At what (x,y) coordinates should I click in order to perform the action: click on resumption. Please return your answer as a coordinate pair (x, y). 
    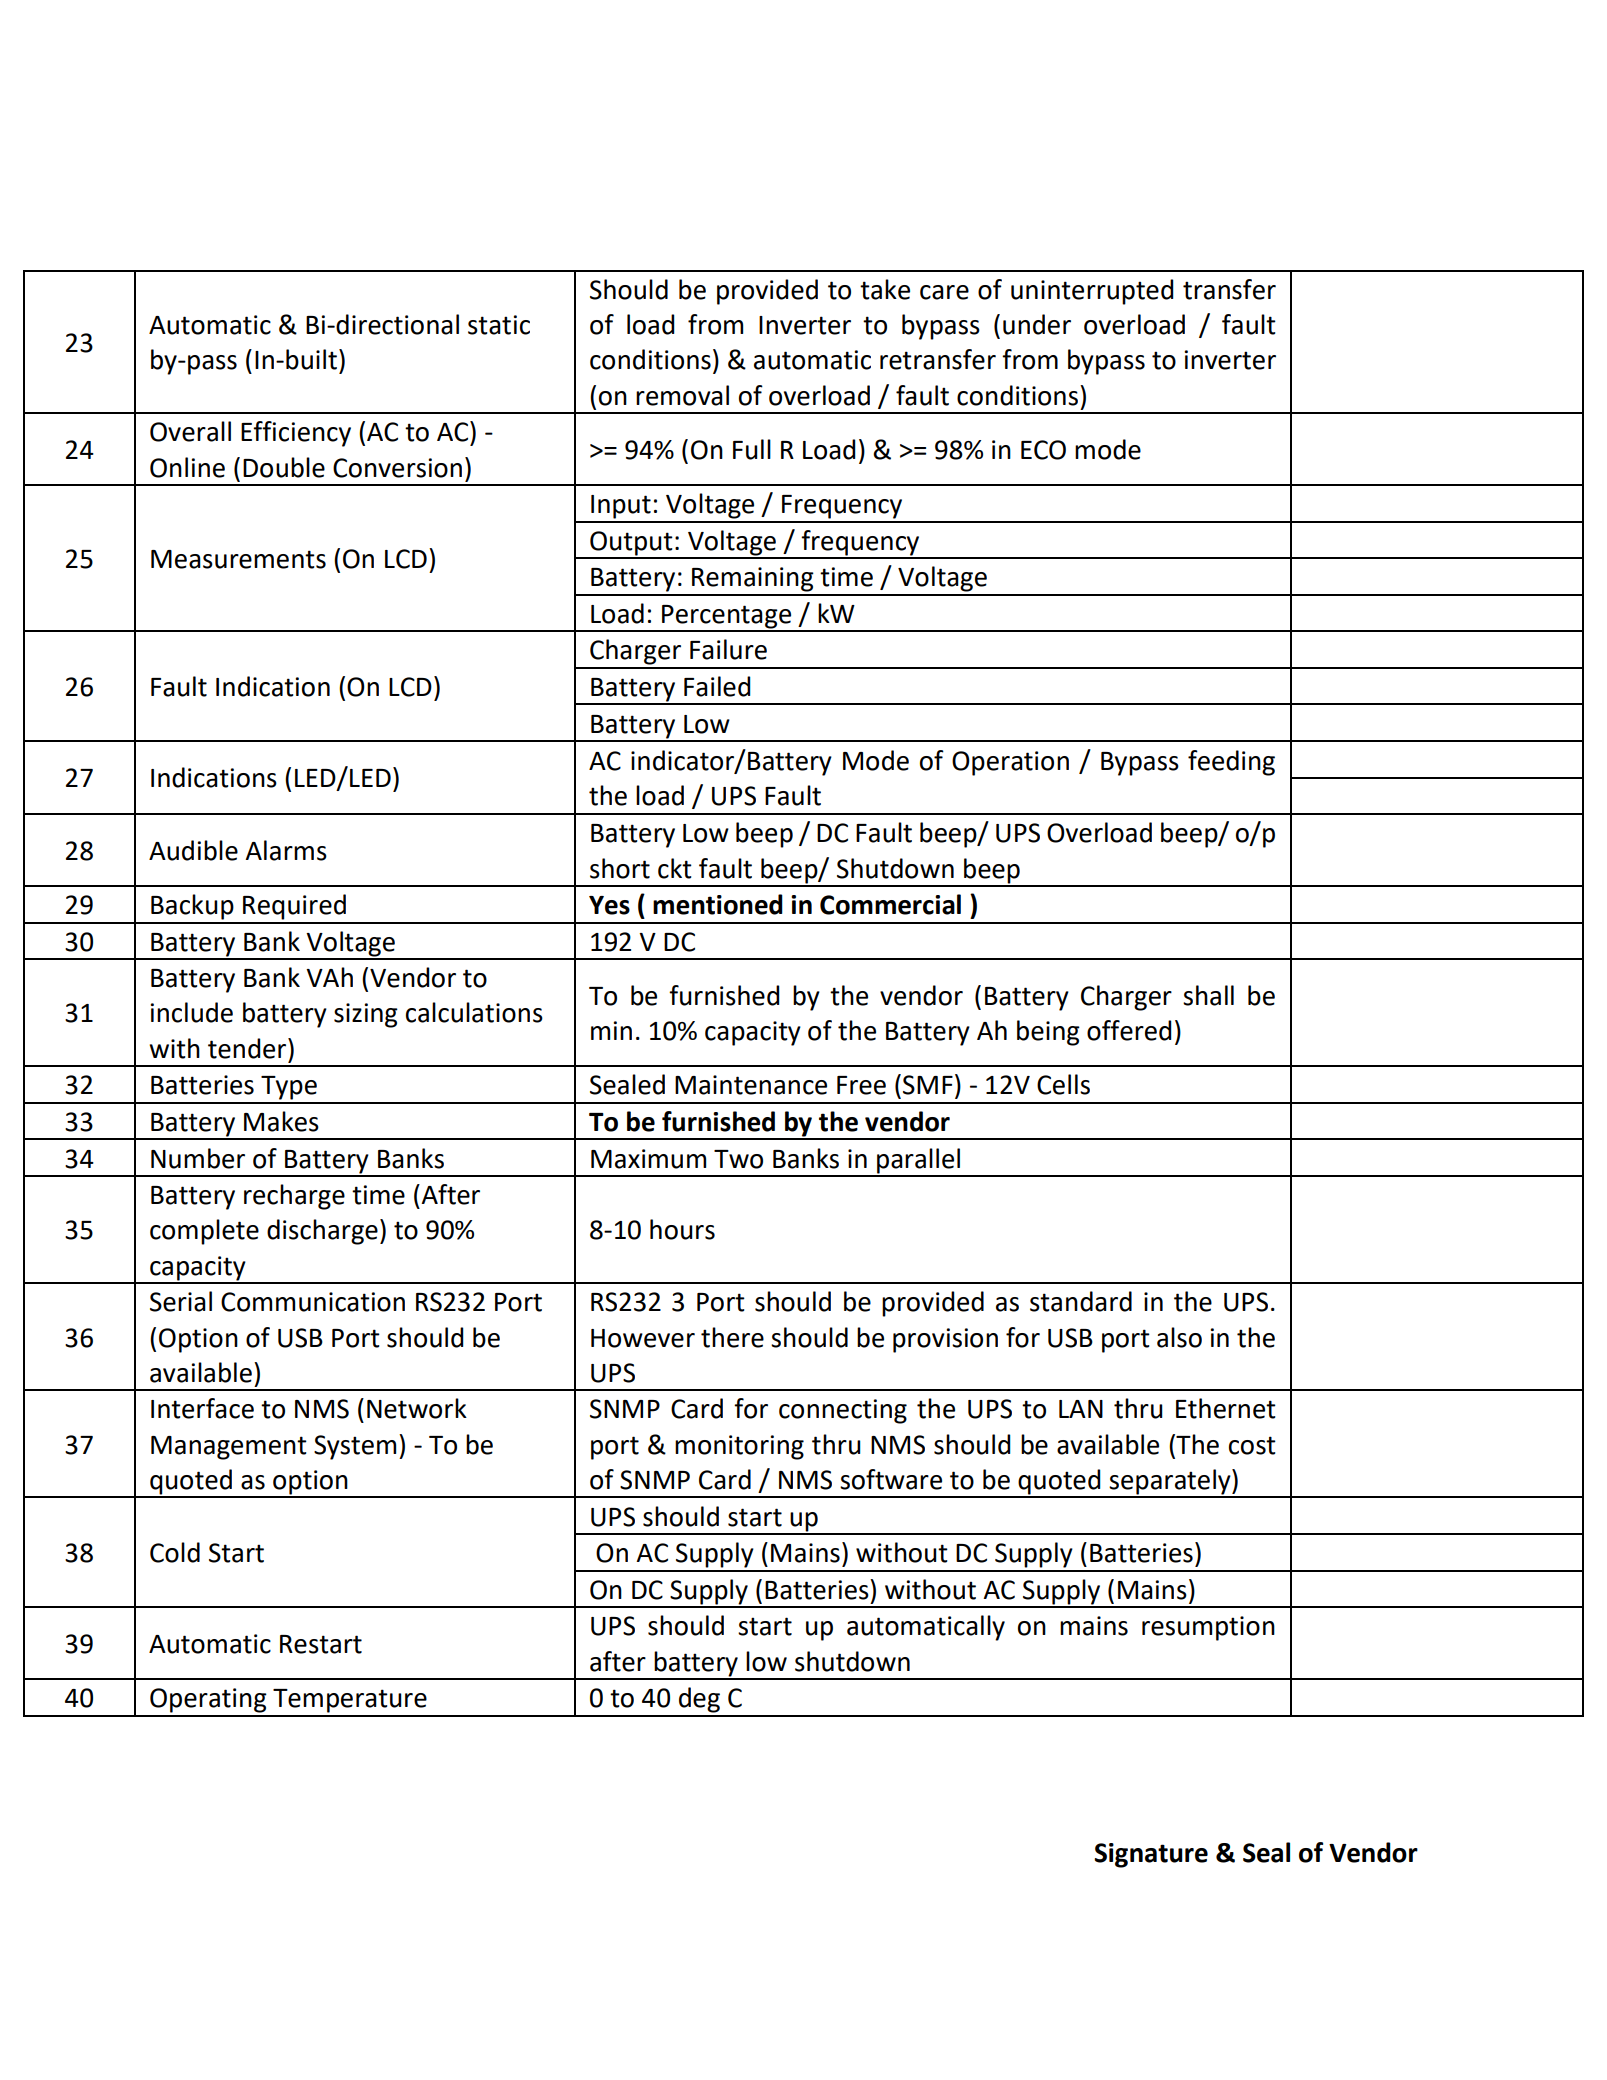
    Looking at the image, I should click on (1208, 1628).
